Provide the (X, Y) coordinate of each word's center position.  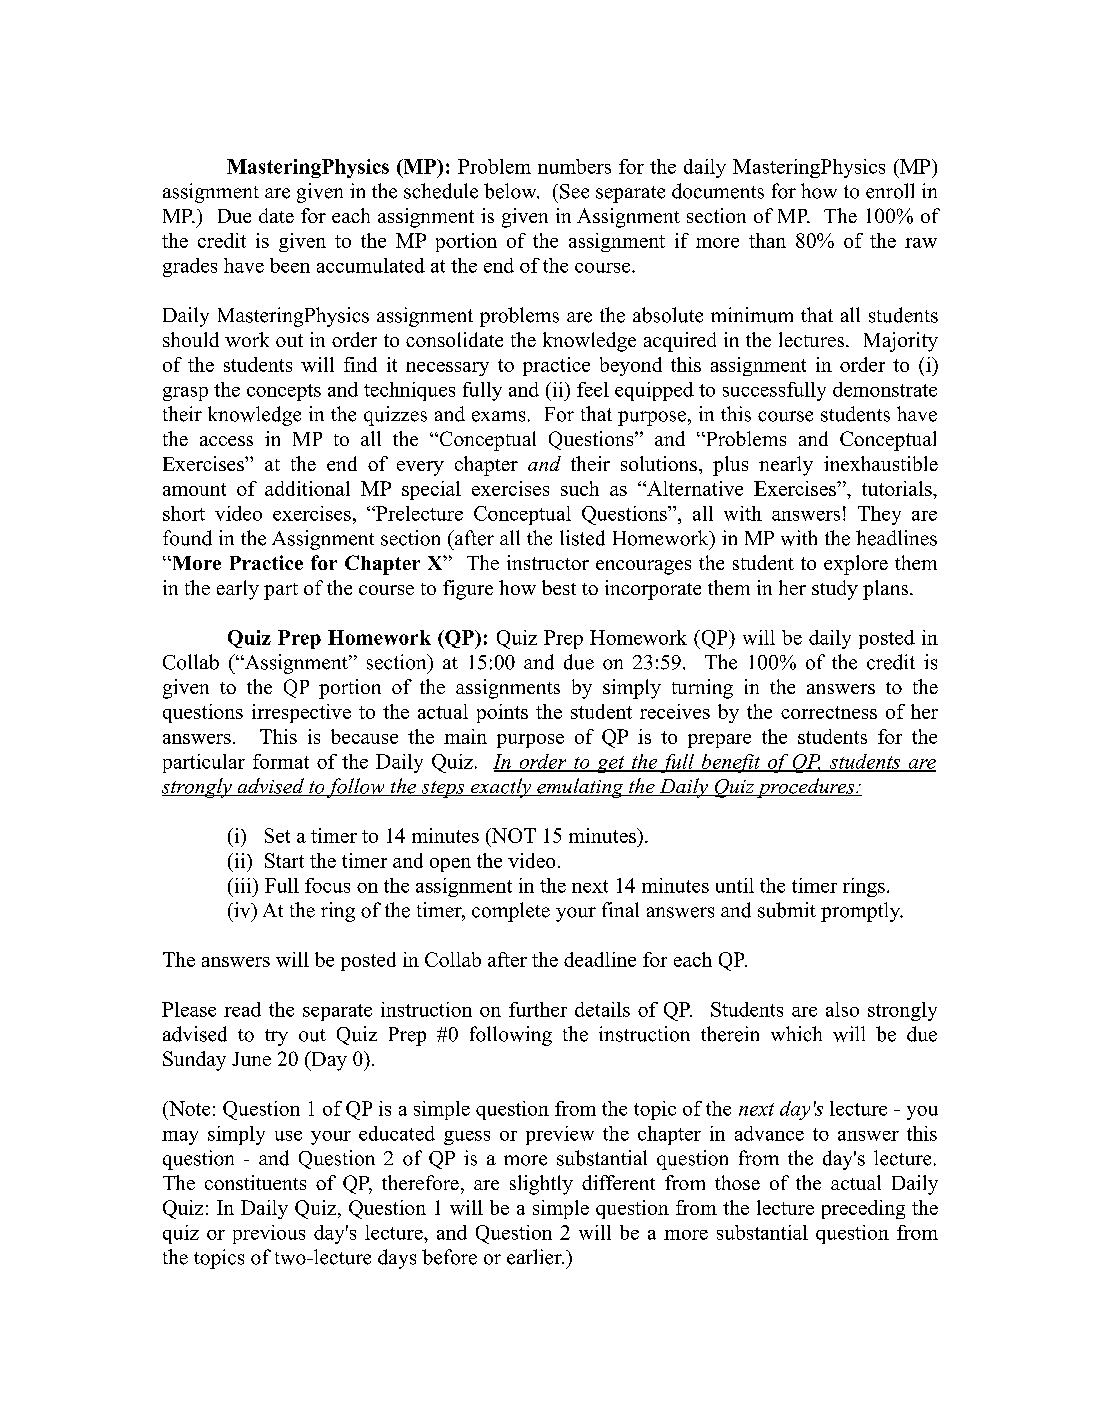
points (502, 713)
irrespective (301, 713)
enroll (890, 191)
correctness (829, 712)
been (290, 265)
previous (269, 1234)
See (574, 191)
